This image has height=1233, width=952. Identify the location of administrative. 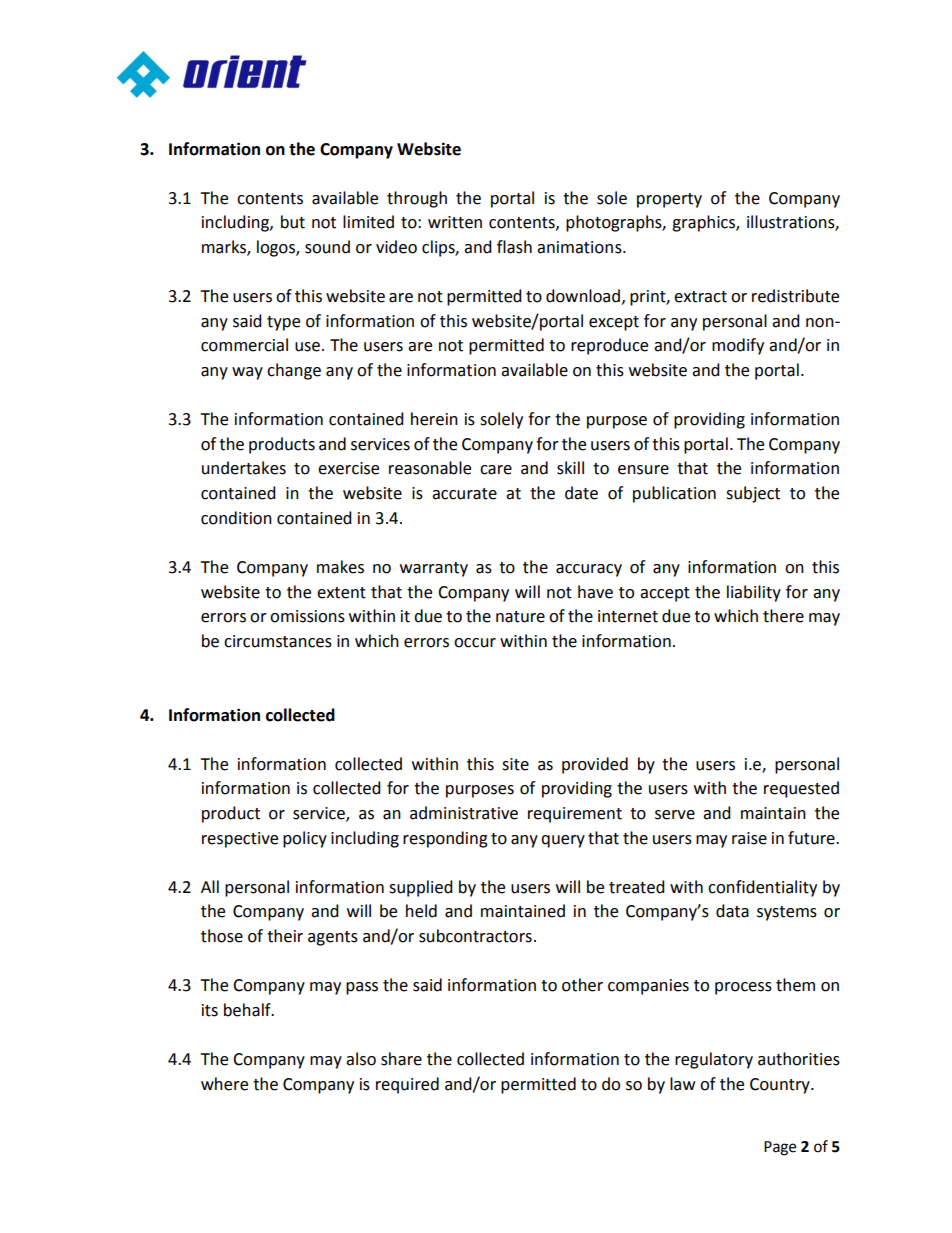
(464, 813).
